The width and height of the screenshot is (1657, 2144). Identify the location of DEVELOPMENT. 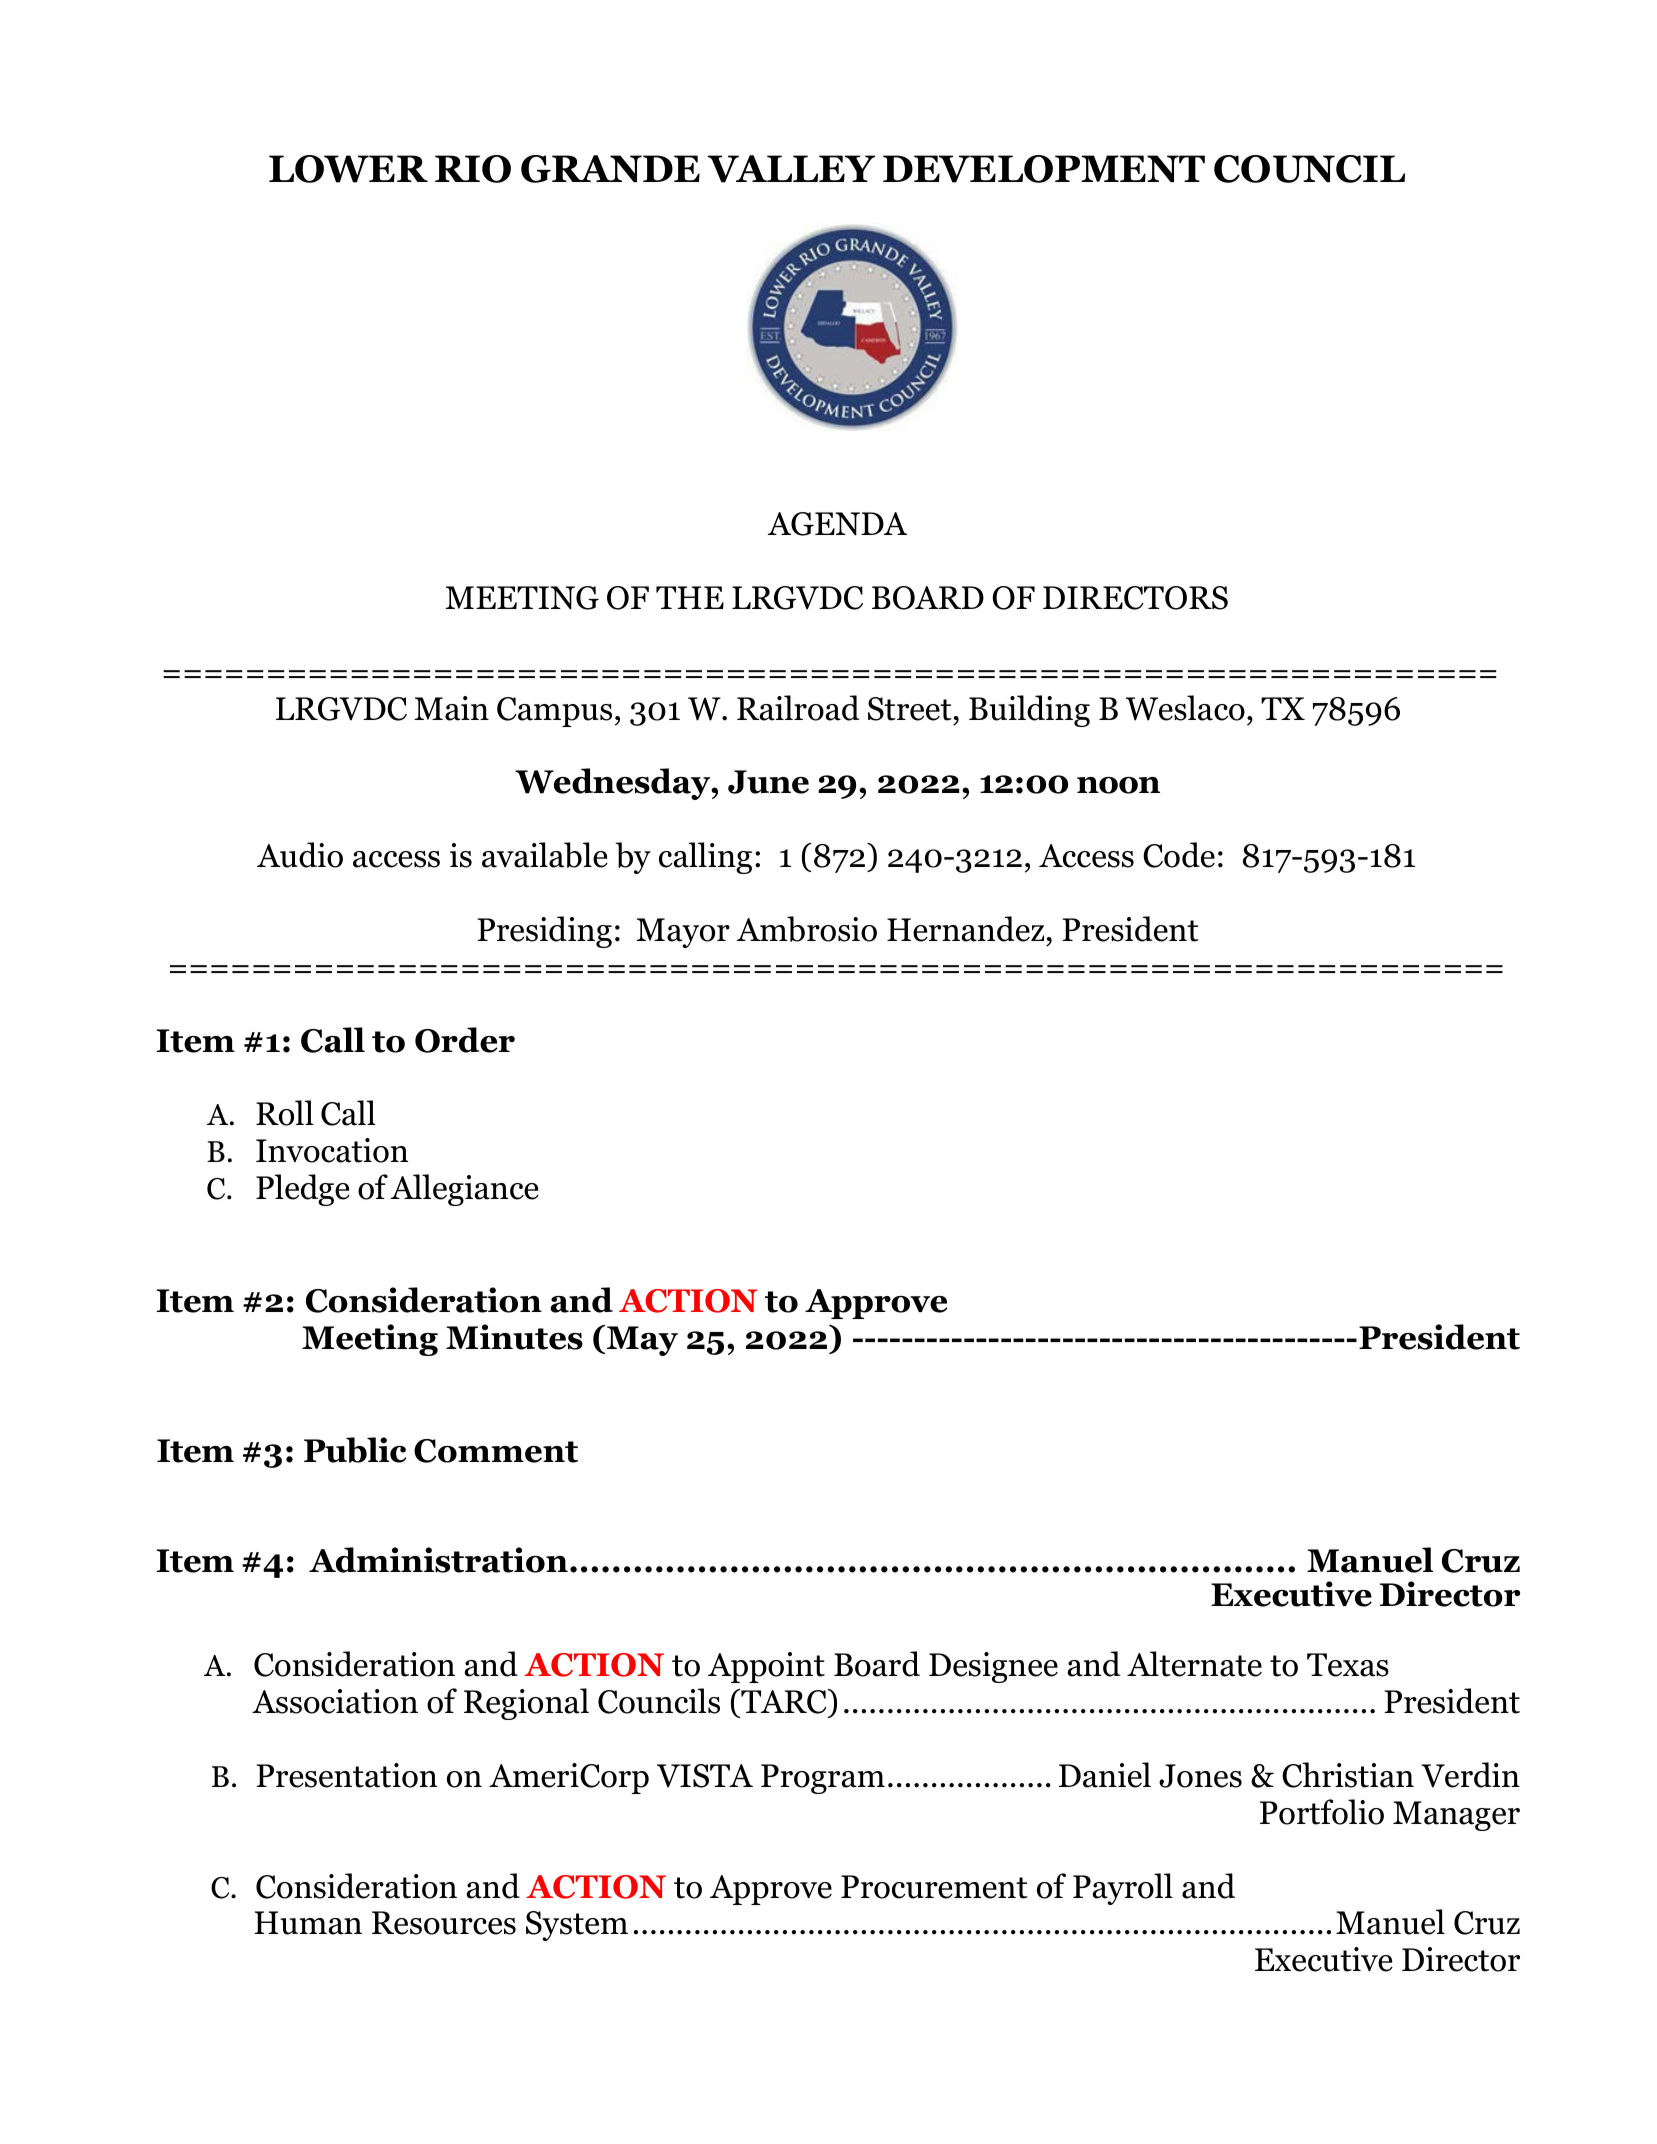
(1044, 169).
